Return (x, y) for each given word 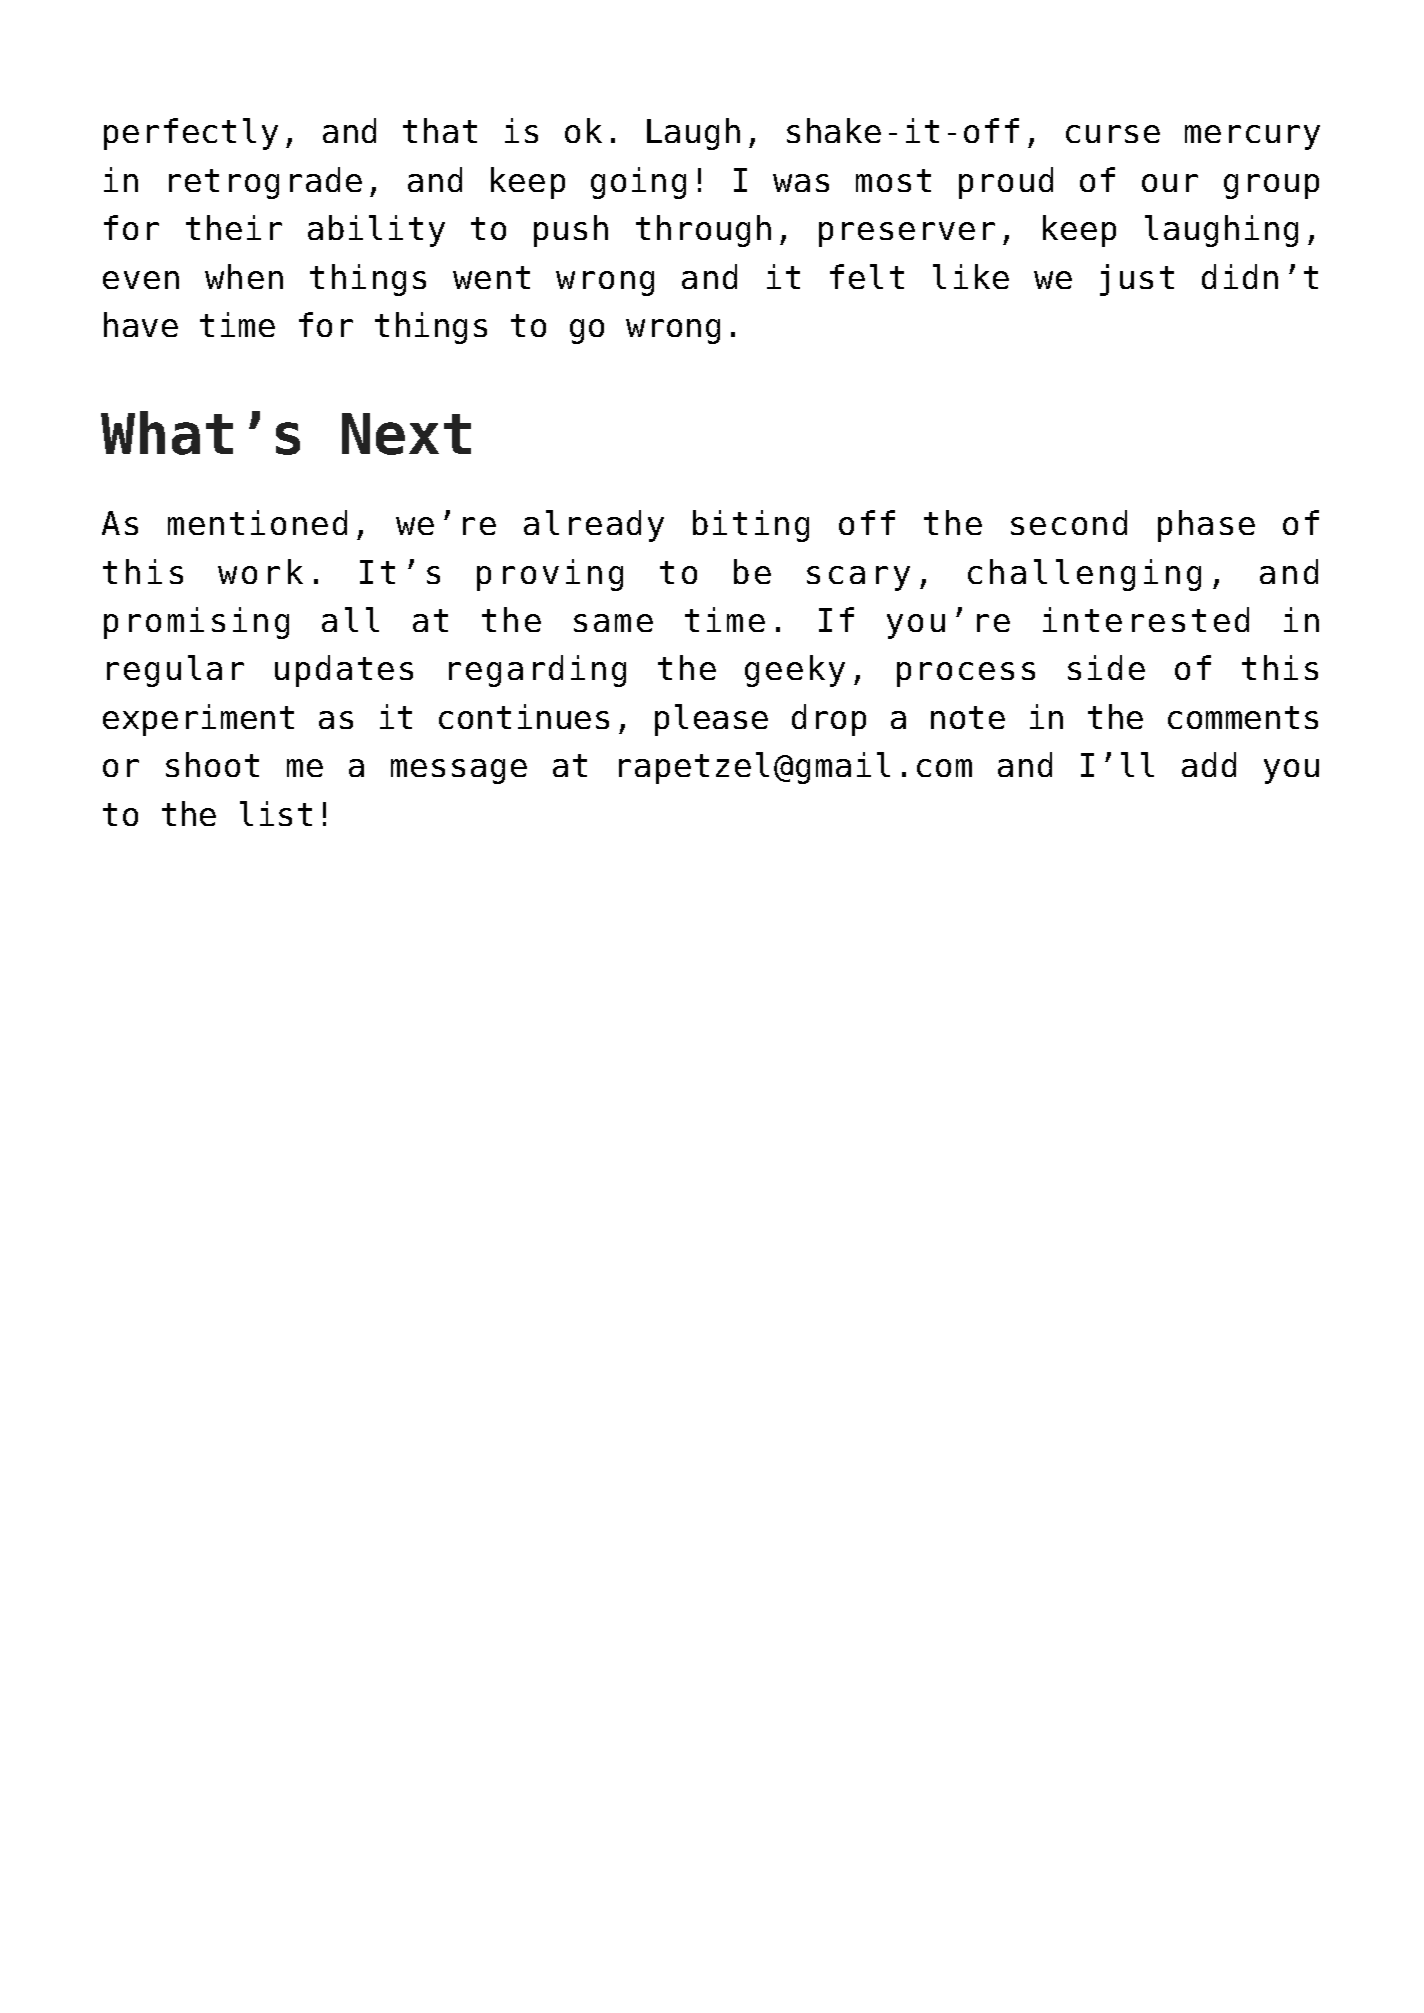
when (244, 276)
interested (1146, 619)
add (1209, 764)
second (1069, 522)
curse (1113, 134)
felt (867, 276)
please (711, 720)
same (613, 623)
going (638, 183)
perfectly (191, 134)
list (276, 813)
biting (751, 526)
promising (196, 623)
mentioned (257, 522)
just (1137, 280)
